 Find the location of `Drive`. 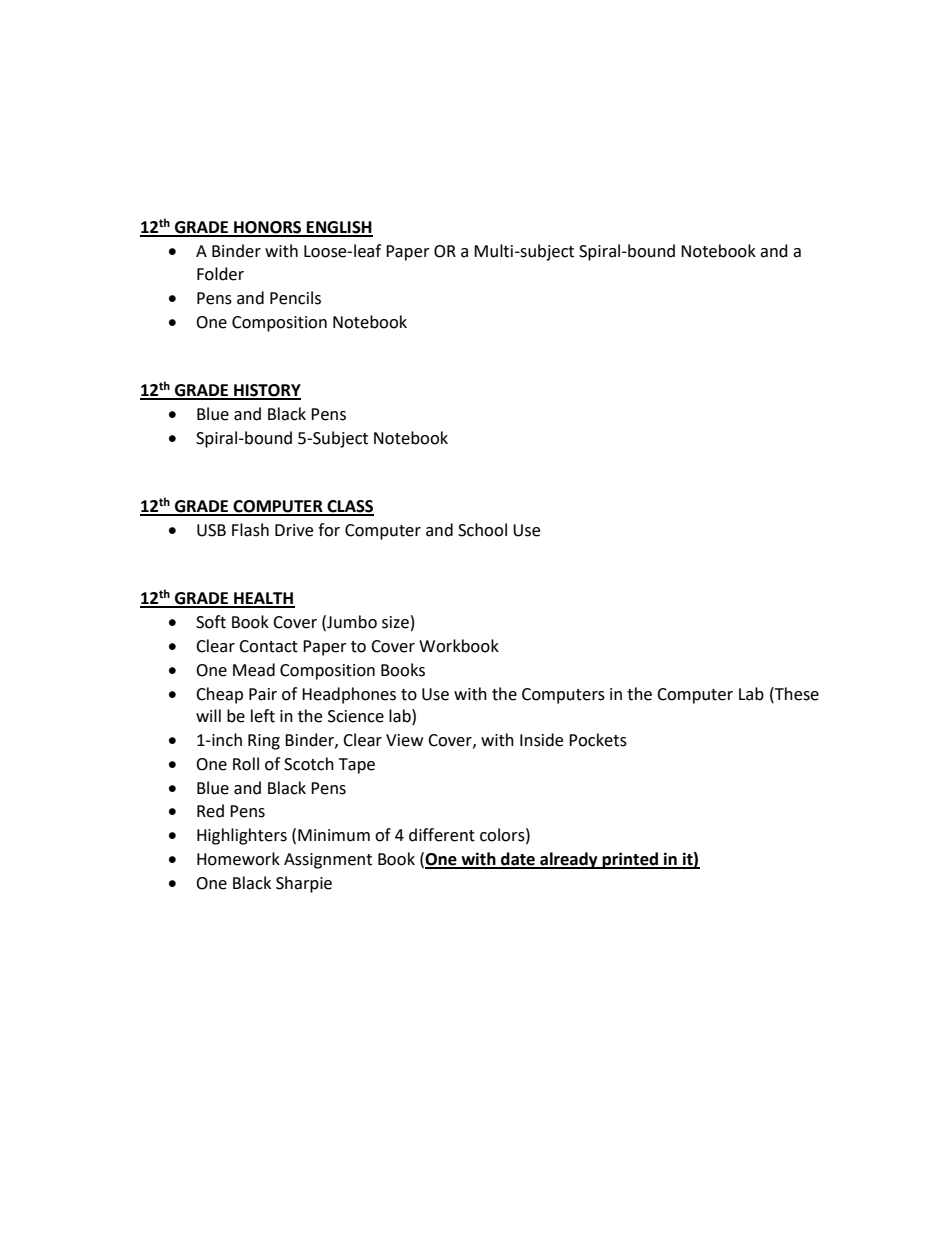

Drive is located at coordinates (294, 530).
